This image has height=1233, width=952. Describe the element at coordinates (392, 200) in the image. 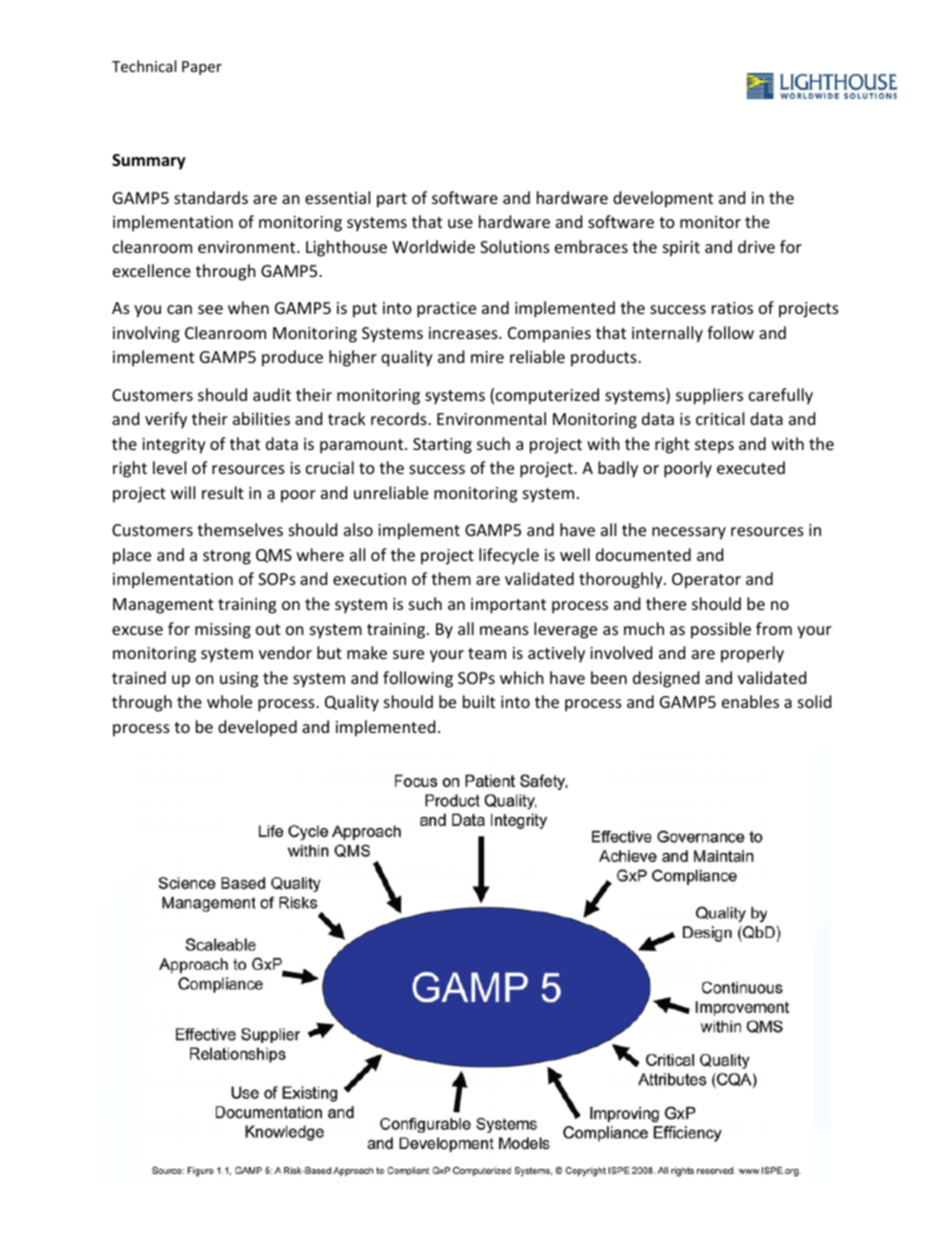

I see `part` at that location.
